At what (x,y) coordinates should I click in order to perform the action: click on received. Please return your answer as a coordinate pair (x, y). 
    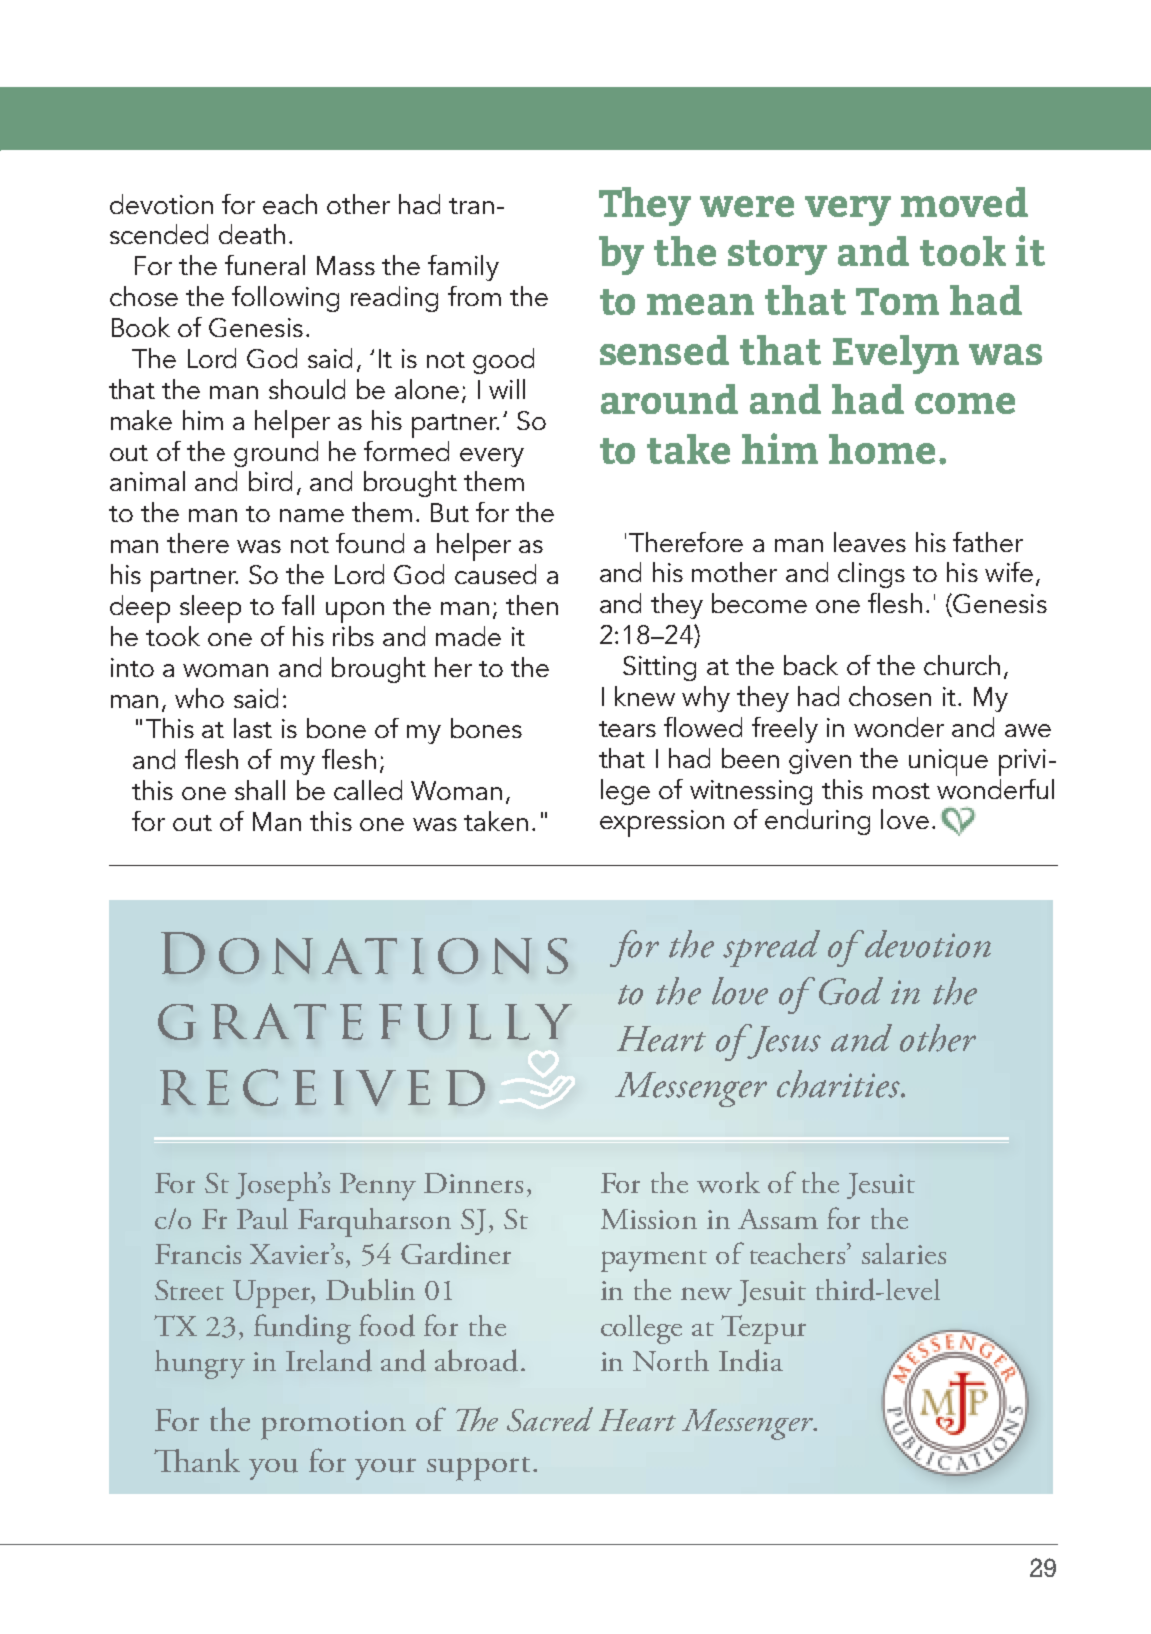
    Looking at the image, I should click on (322, 1087).
